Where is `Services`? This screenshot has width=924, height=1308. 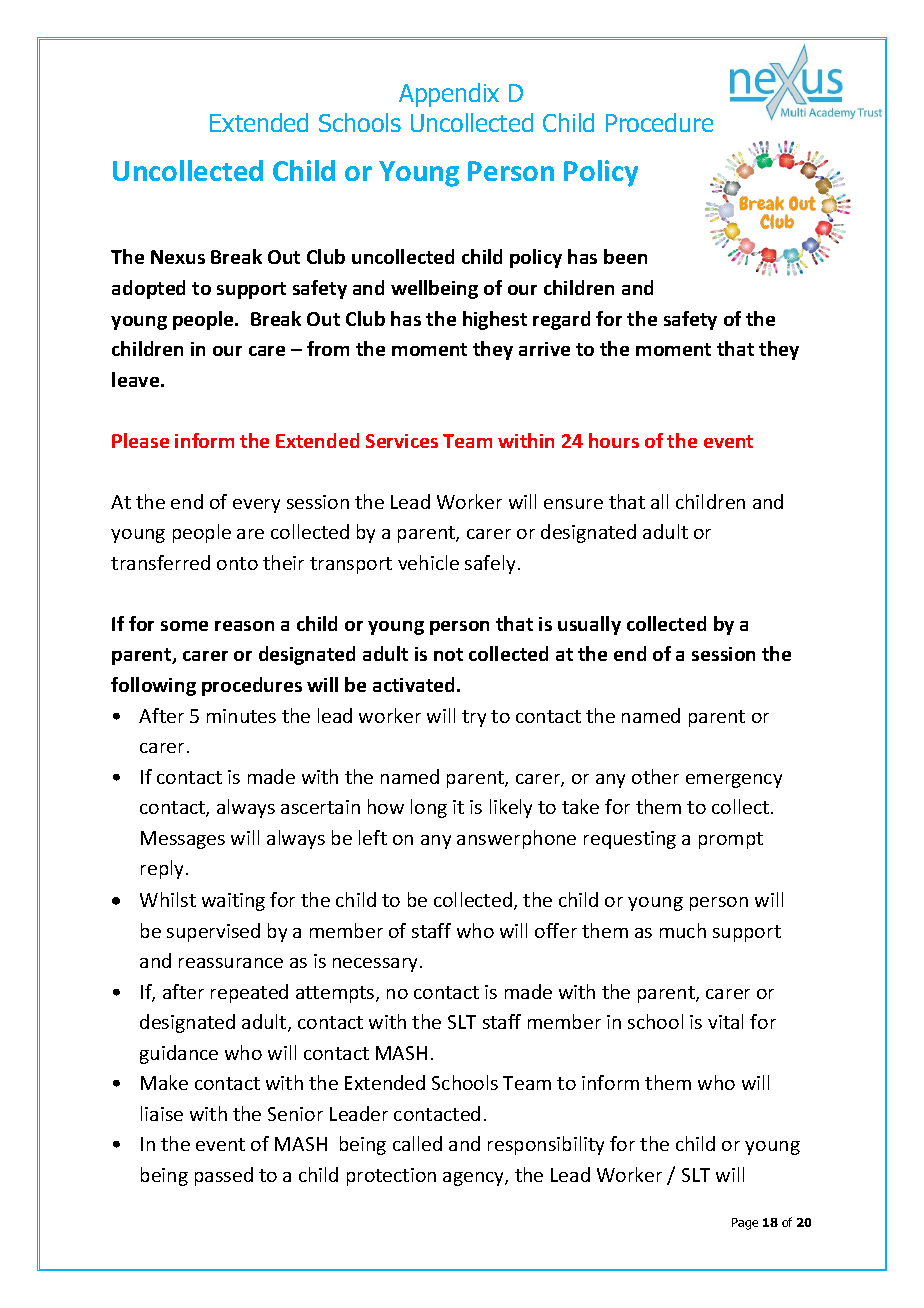 Services is located at coordinates (402, 441).
